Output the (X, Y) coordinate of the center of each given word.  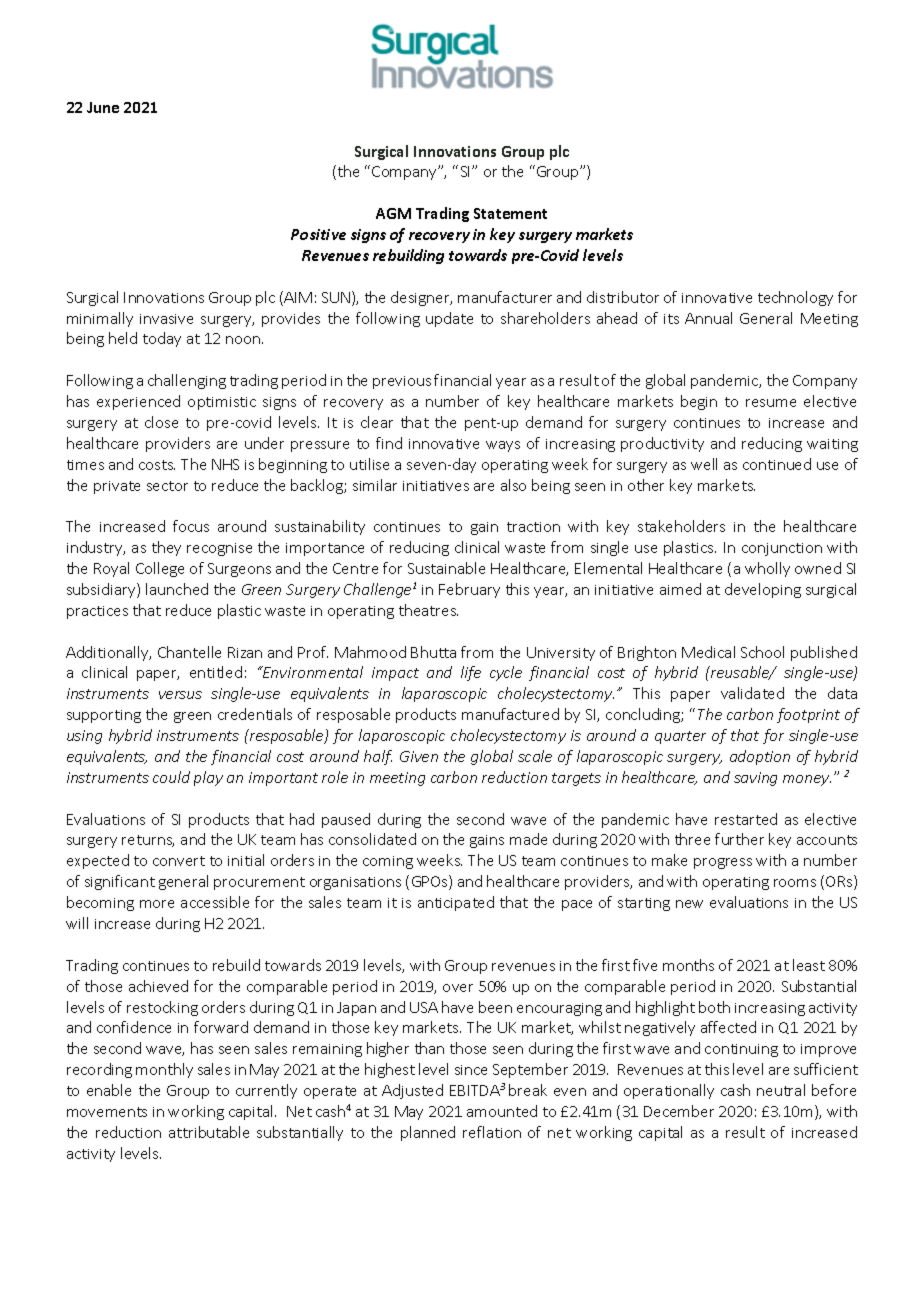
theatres (428, 610)
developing (763, 590)
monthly (164, 1070)
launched (177, 589)
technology (795, 298)
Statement (510, 213)
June (103, 107)
